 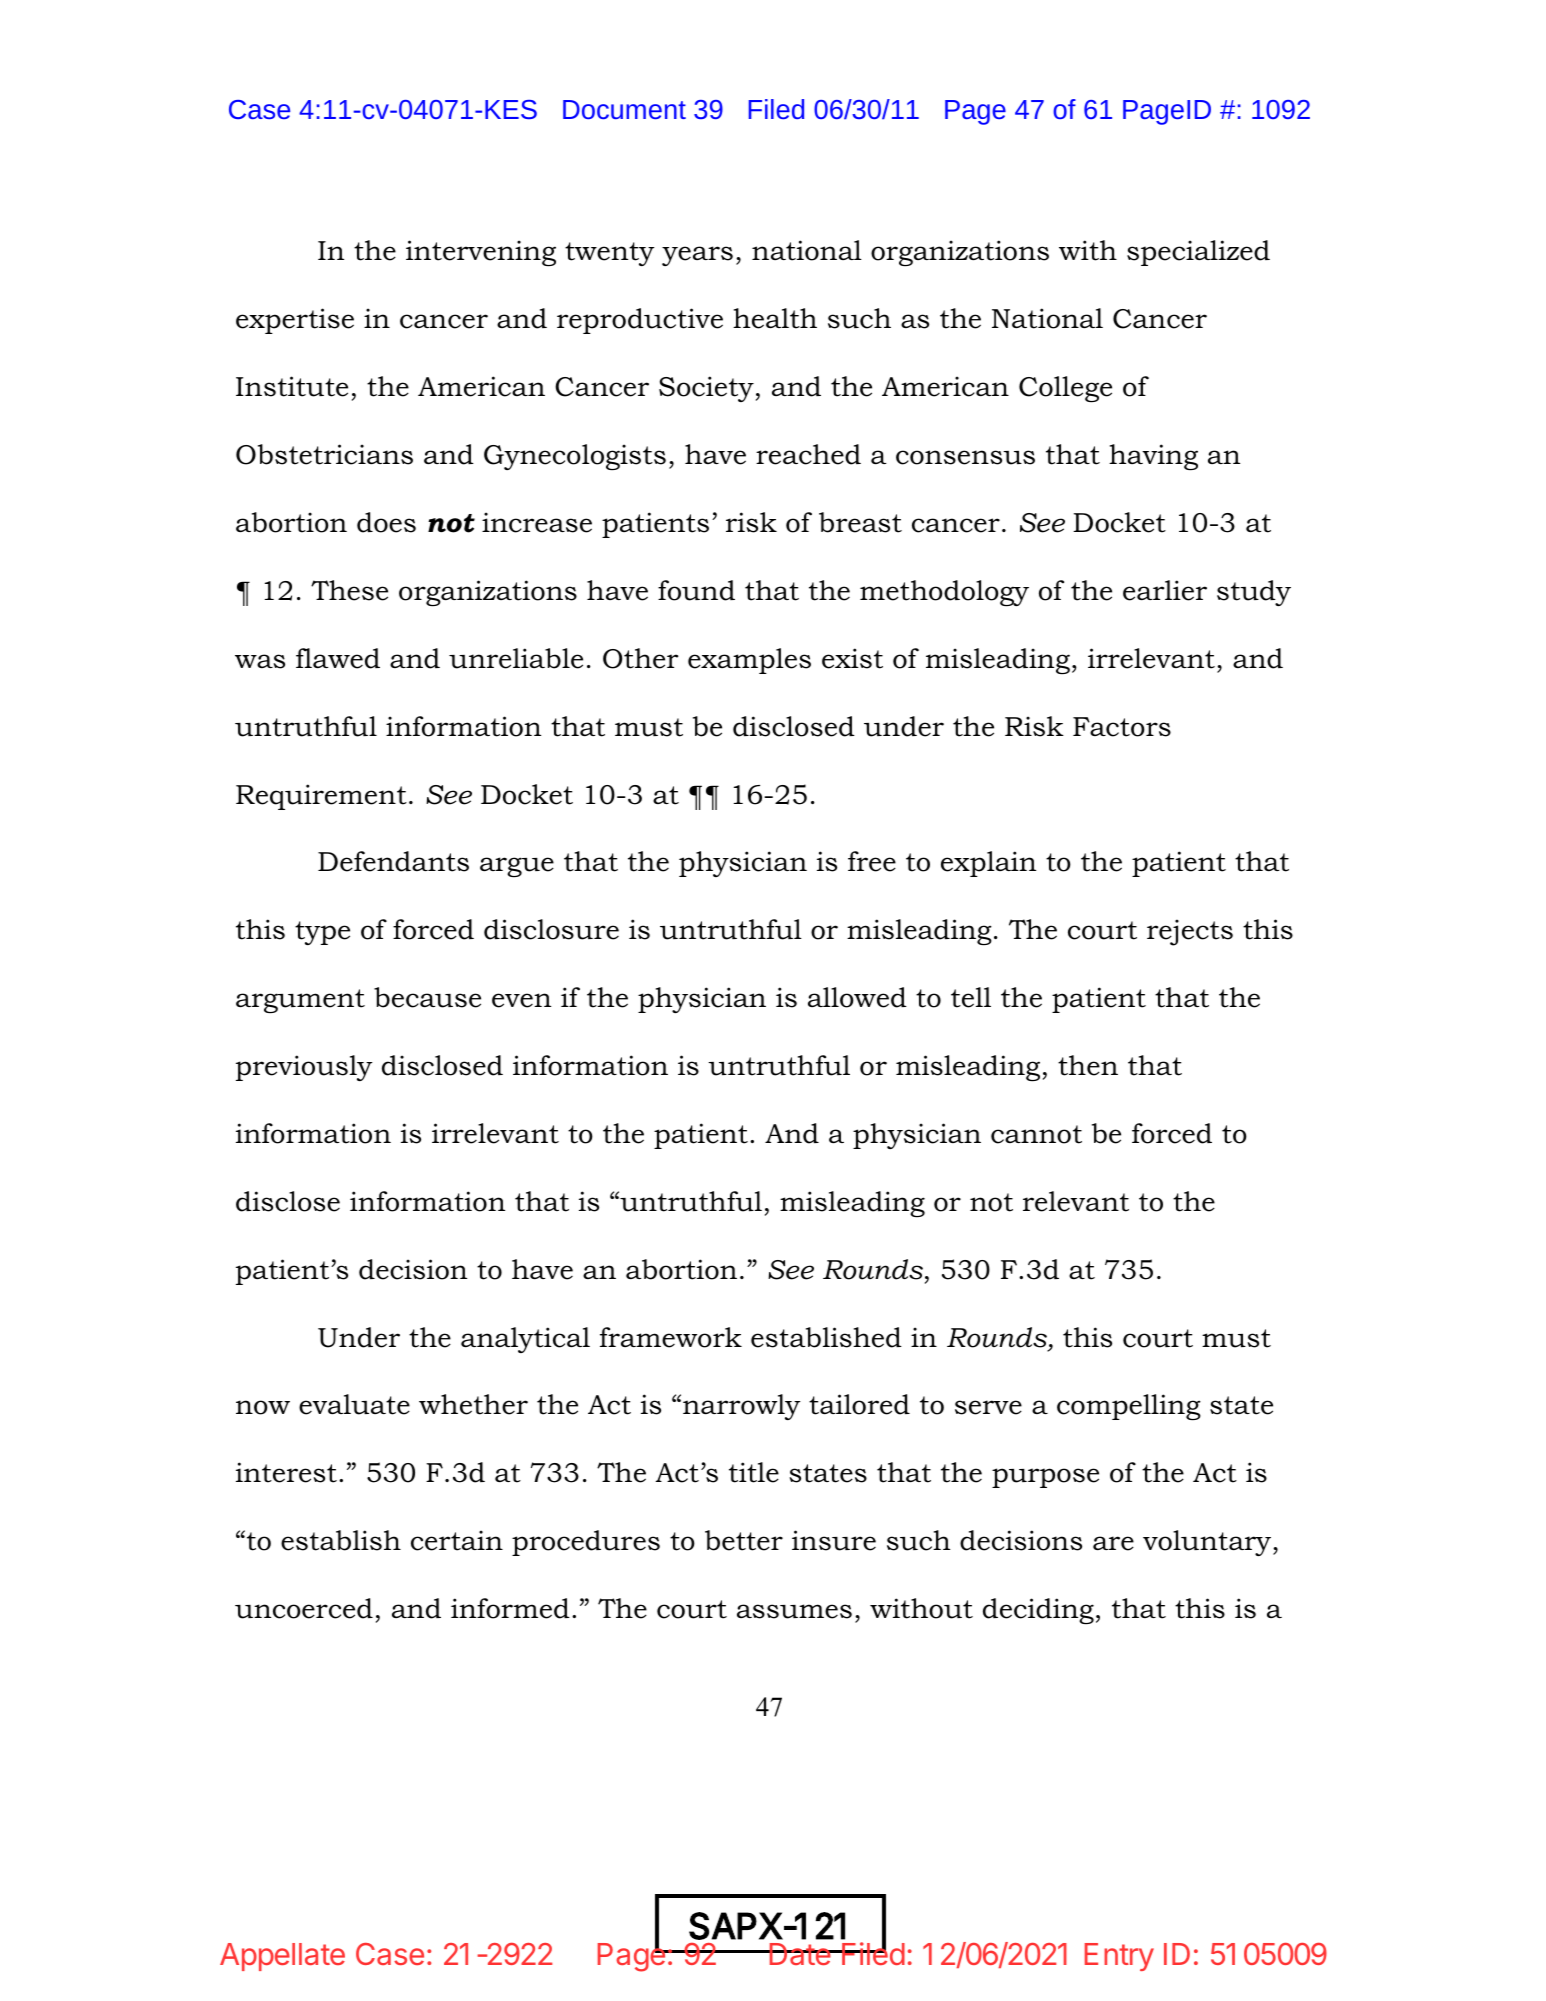 What do you see at coordinates (1198, 253) in the screenshot?
I see `specialized` at bounding box center [1198, 253].
